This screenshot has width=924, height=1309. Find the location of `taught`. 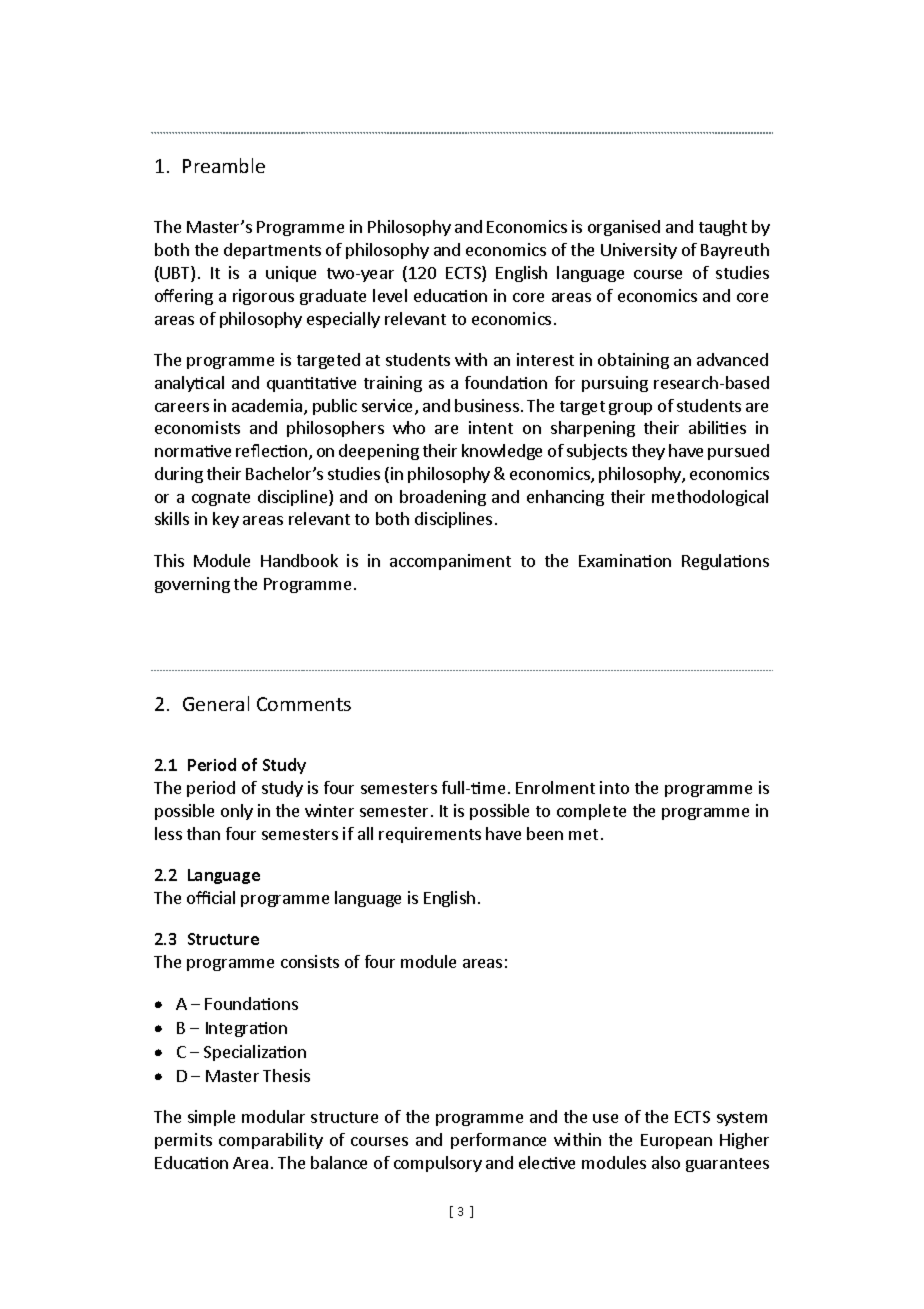

taught is located at coordinates (723, 228).
